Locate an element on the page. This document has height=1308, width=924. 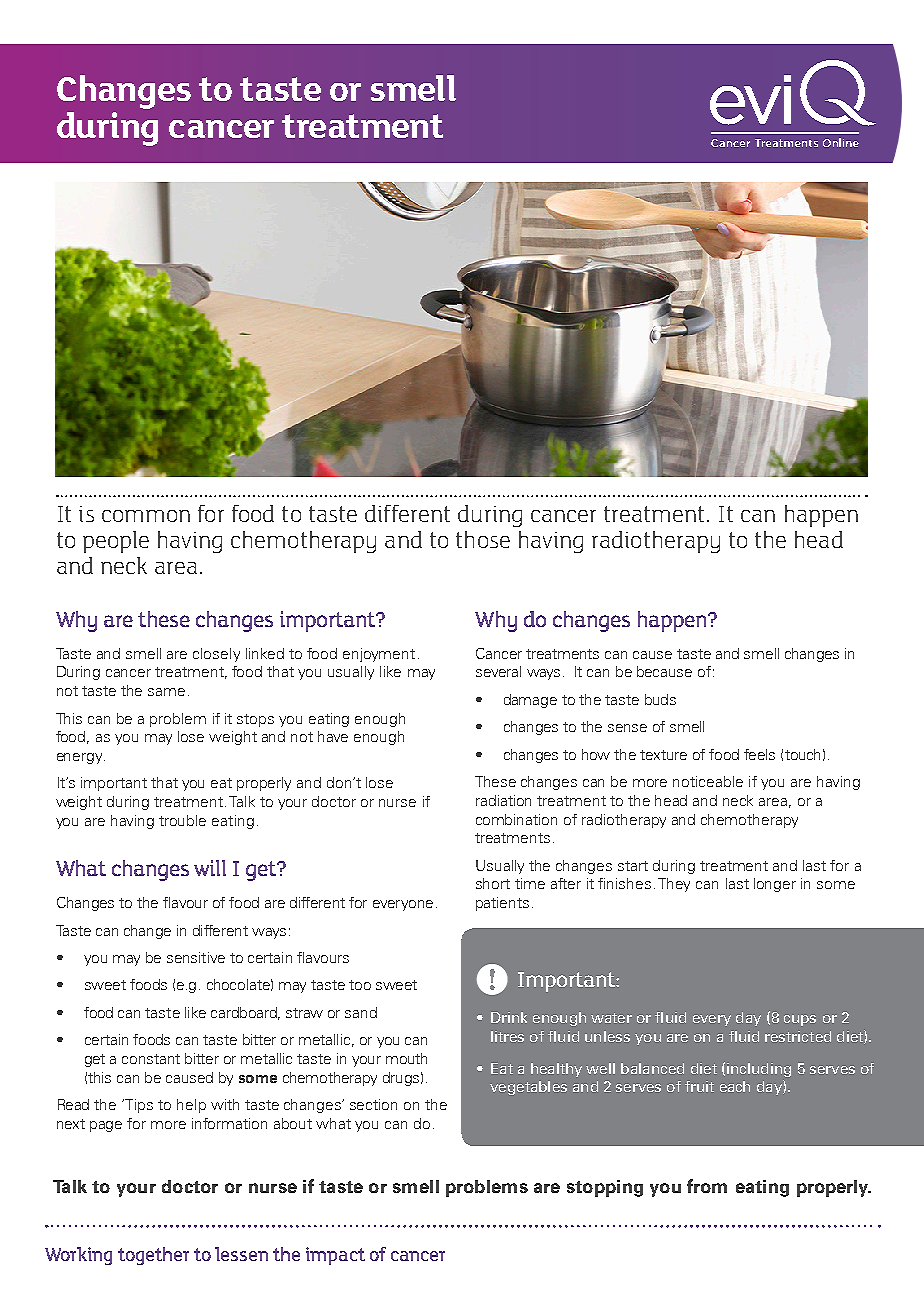
people is located at coordinates (116, 542).
